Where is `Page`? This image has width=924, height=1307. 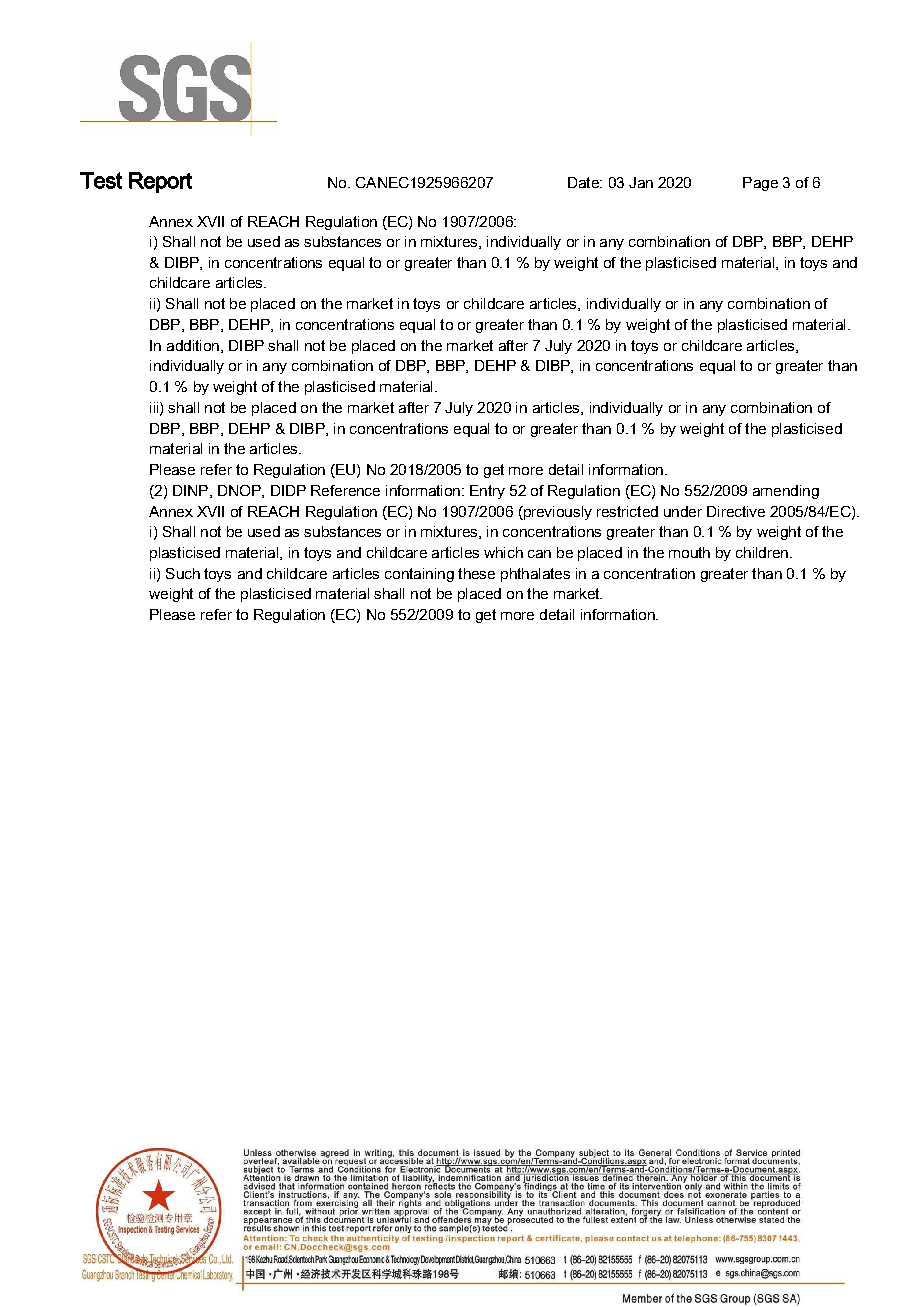
Page is located at coordinates (760, 184).
